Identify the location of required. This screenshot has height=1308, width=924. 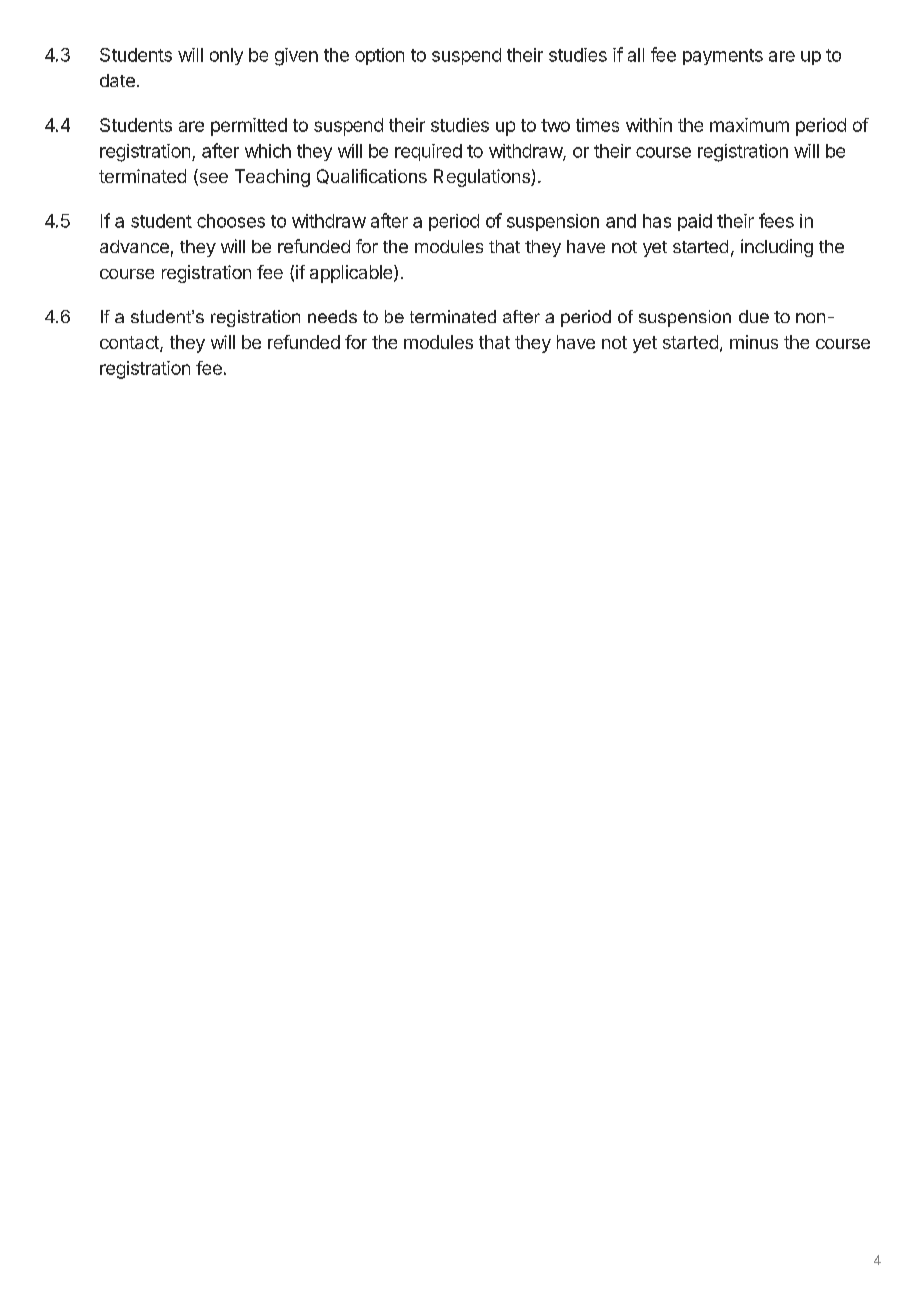
(428, 152).
